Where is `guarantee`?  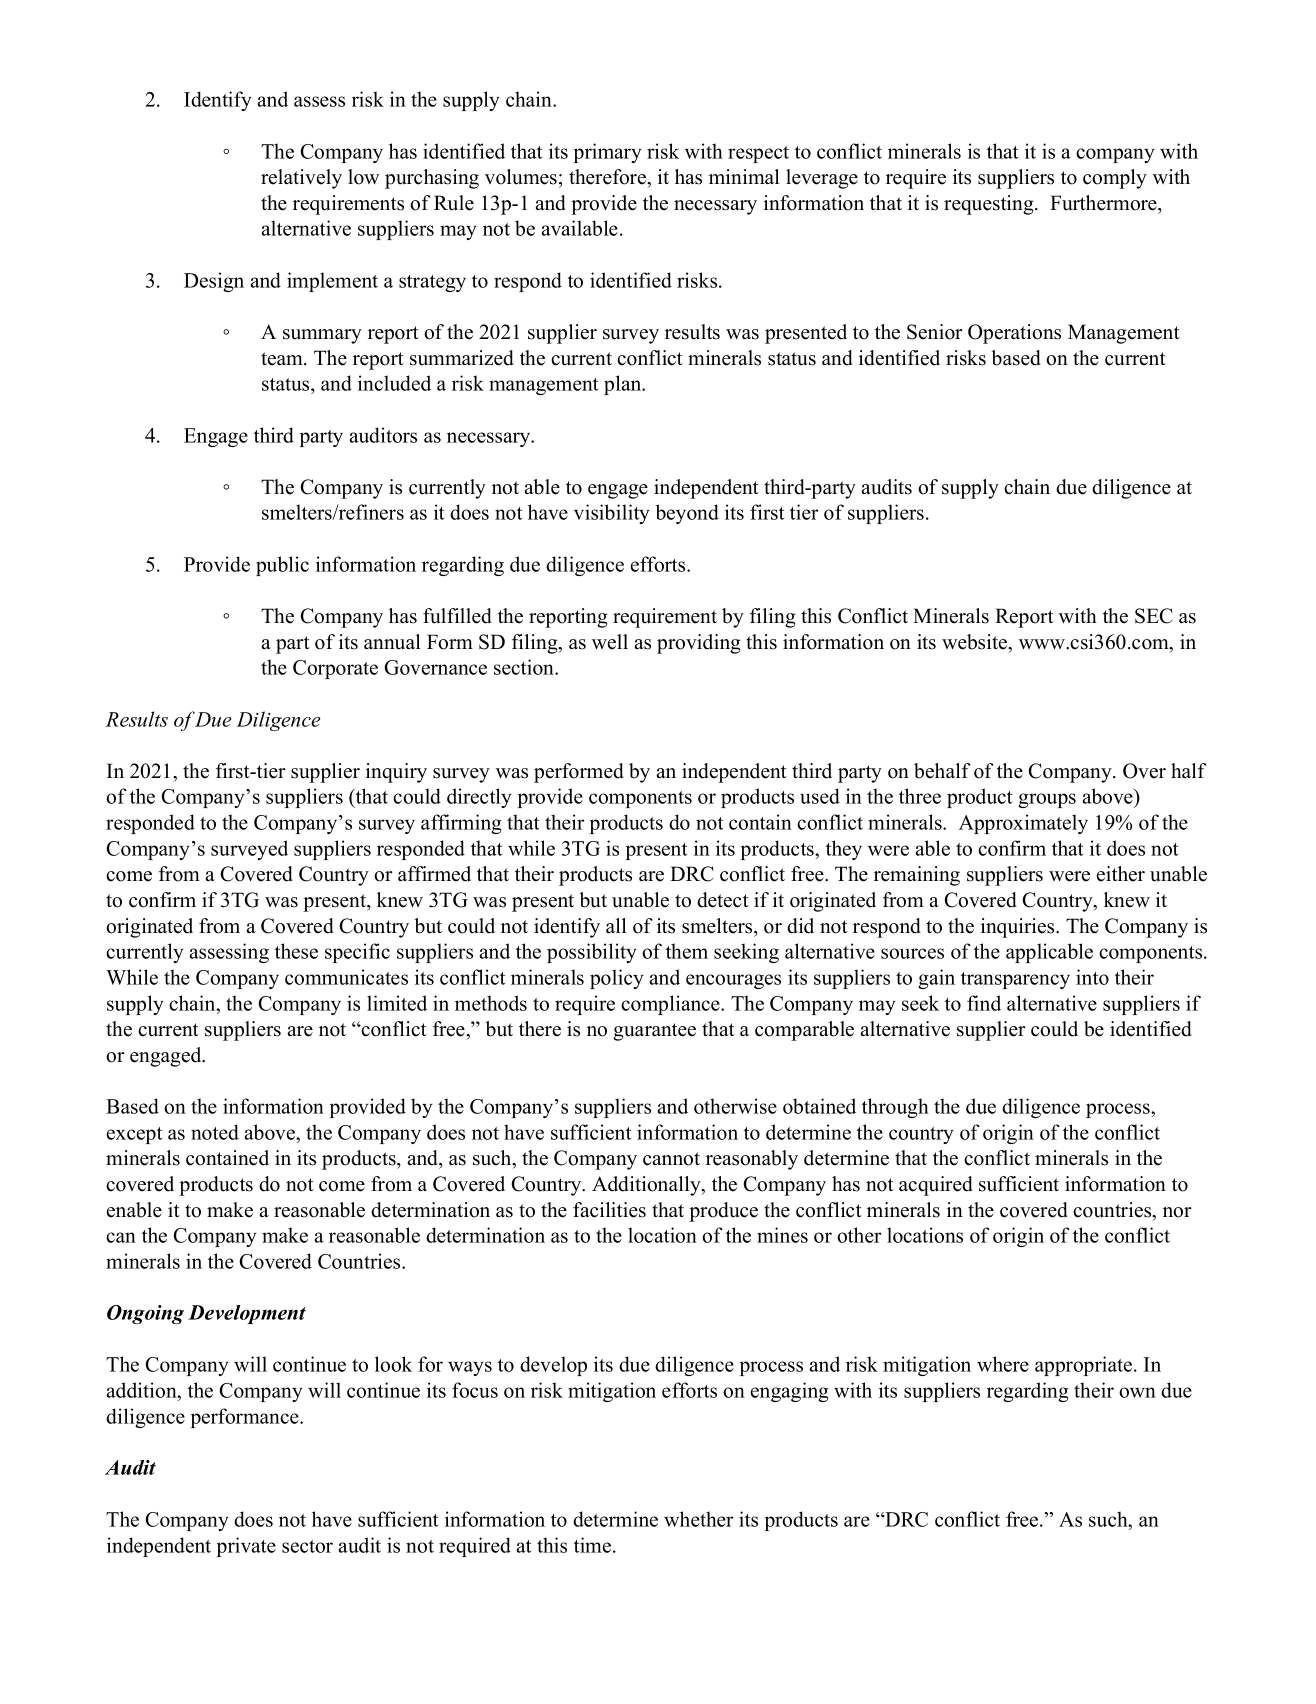 guarantee is located at coordinates (654, 1032).
